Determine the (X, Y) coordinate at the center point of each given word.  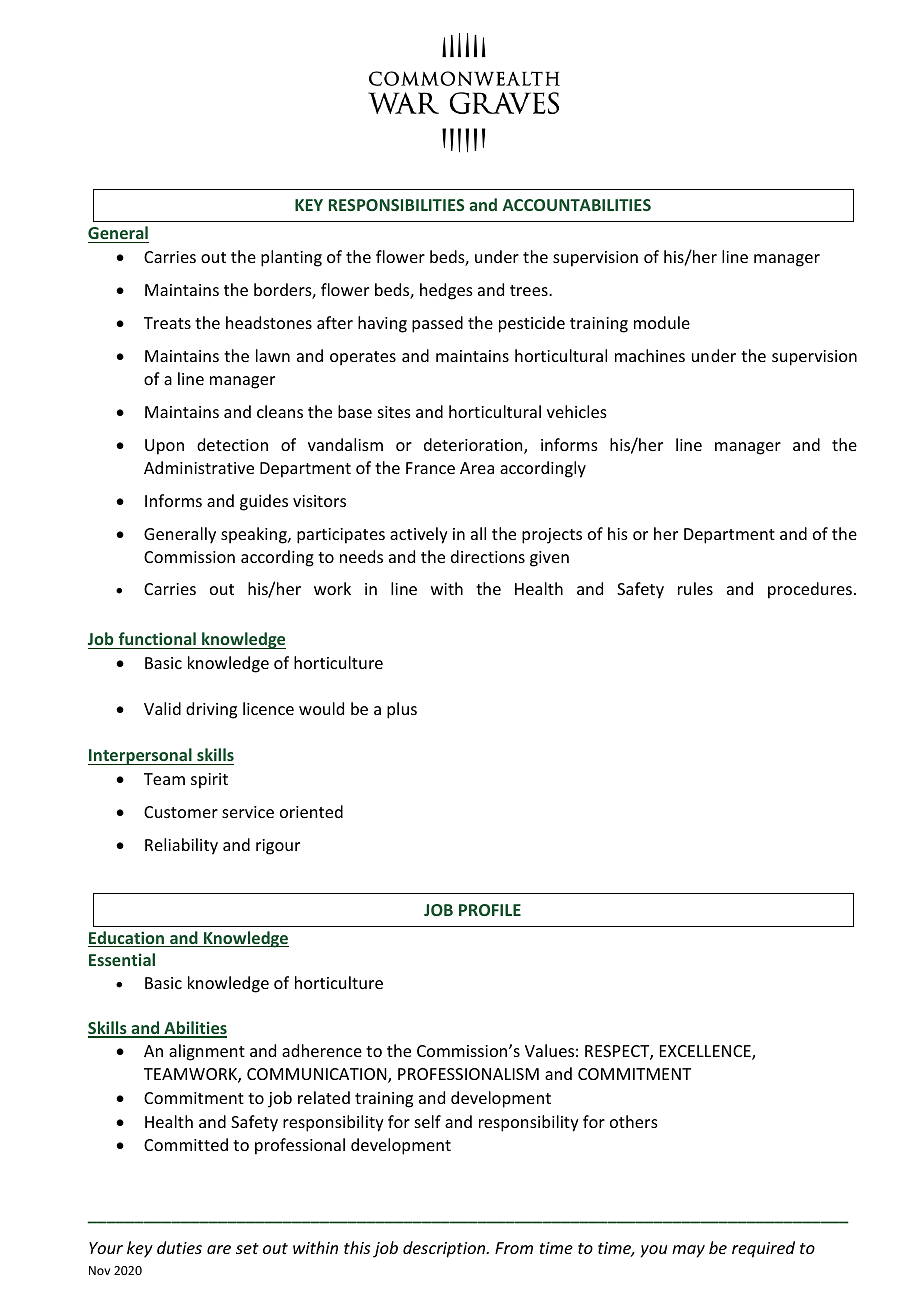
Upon (164, 447)
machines (650, 355)
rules (695, 588)
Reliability (181, 846)
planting (291, 258)
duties (179, 1247)
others (634, 1121)
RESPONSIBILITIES (396, 205)
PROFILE (490, 910)
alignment (207, 1052)
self (428, 1121)
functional (157, 638)
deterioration (474, 446)
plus (402, 710)
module (662, 322)
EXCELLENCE (706, 1052)
